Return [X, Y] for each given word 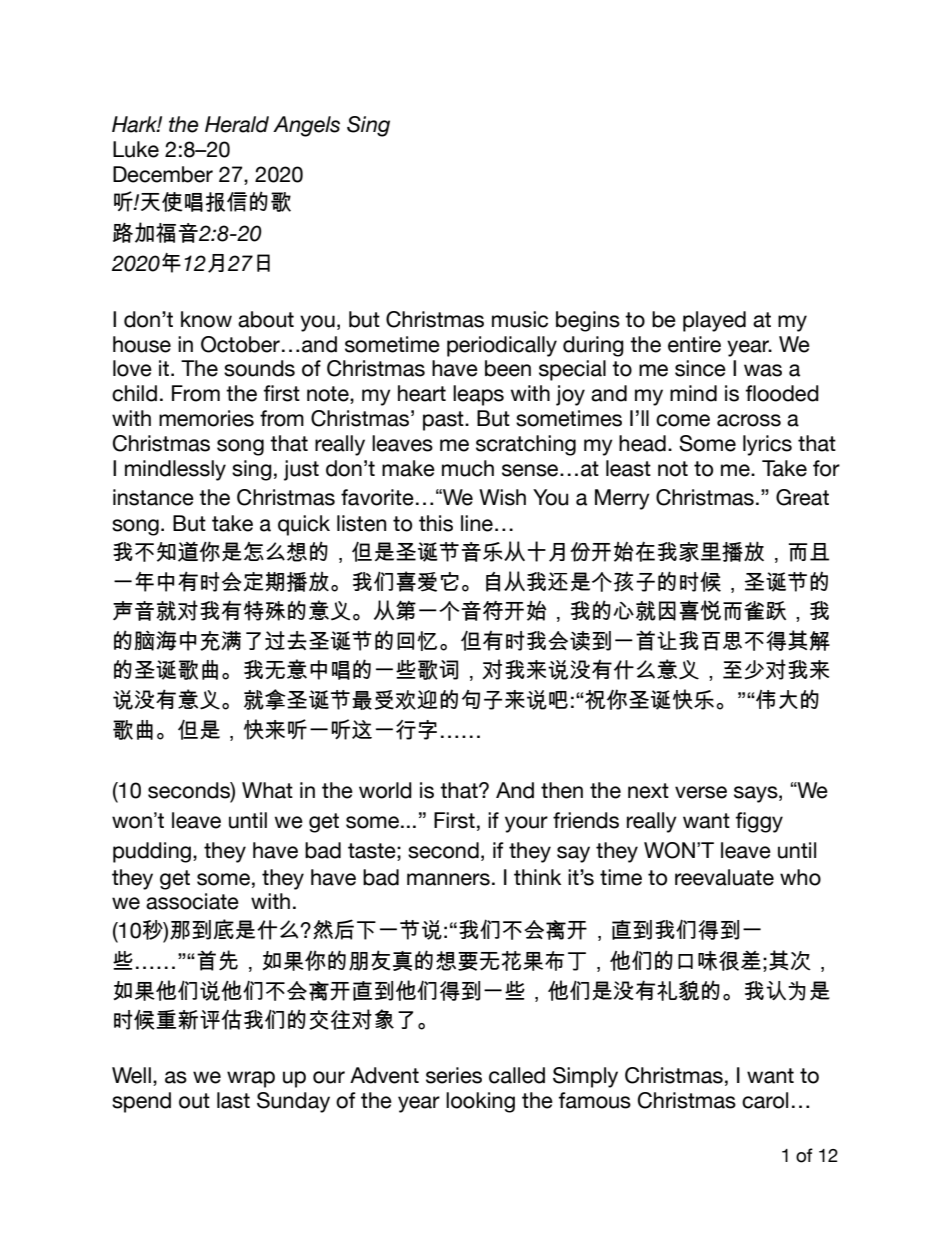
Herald [237, 124]
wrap [251, 1079]
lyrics [767, 445]
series [454, 1075]
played [714, 321]
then [562, 790]
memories [206, 418]
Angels [306, 126]
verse [701, 792]
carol [765, 1100]
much [468, 468]
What [267, 790]
